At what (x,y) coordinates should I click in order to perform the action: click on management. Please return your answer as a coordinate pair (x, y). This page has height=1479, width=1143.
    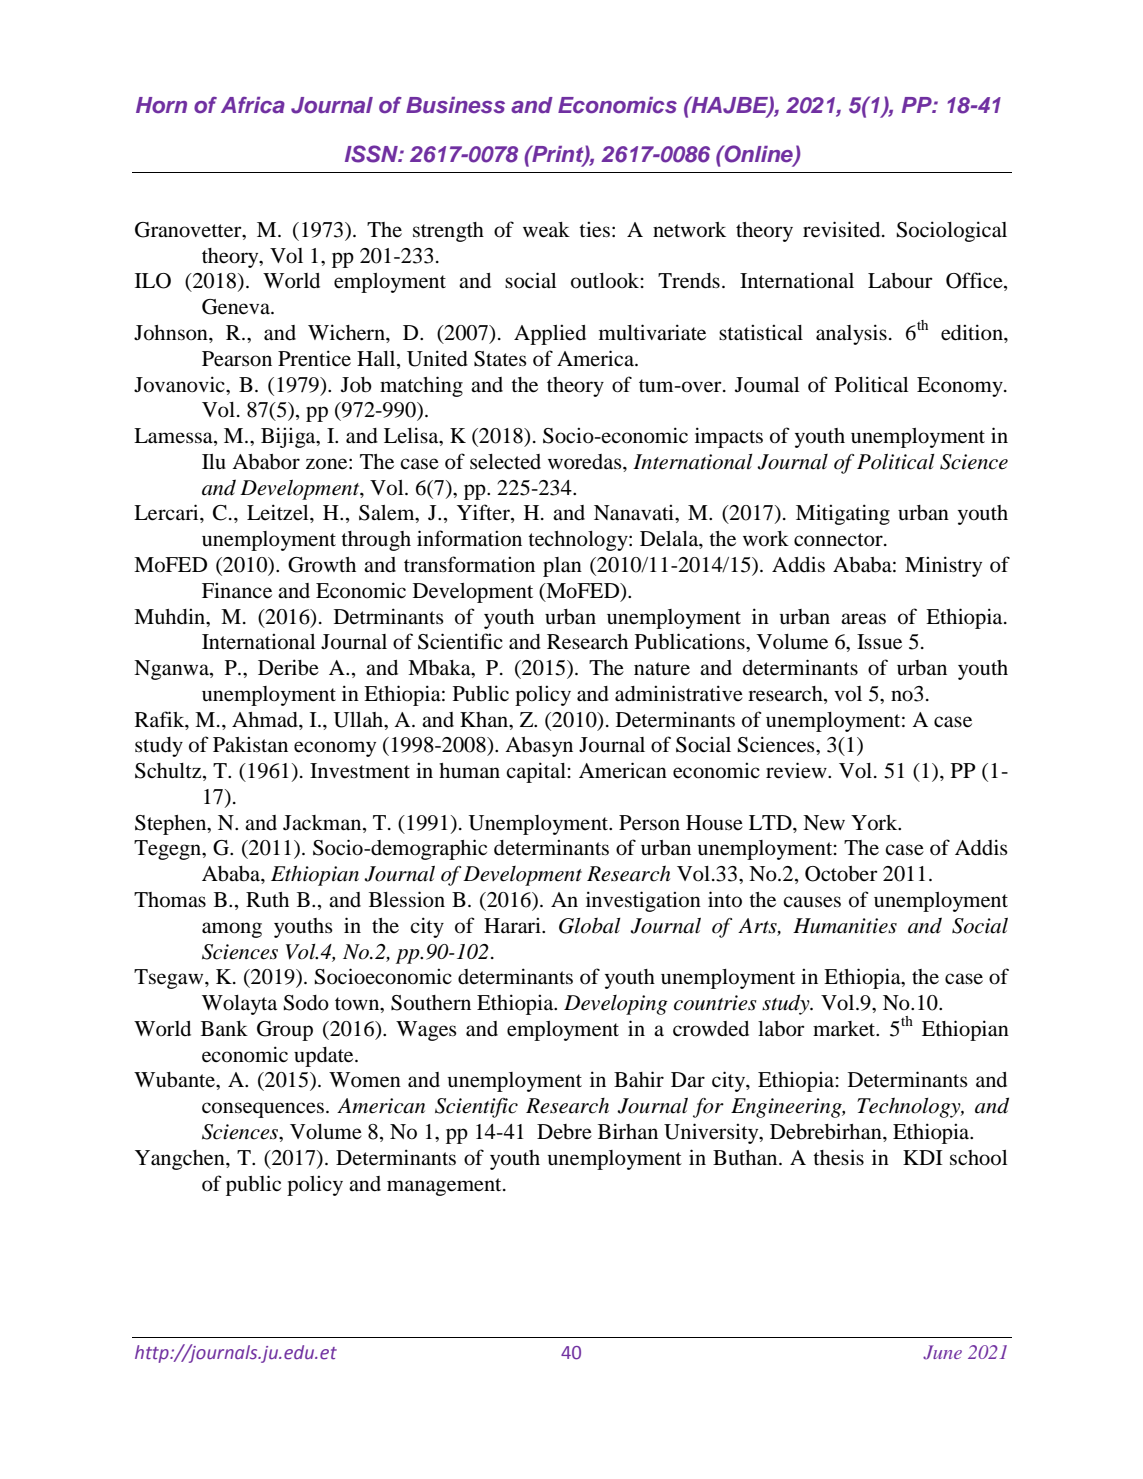
    Looking at the image, I should click on (445, 1187).
